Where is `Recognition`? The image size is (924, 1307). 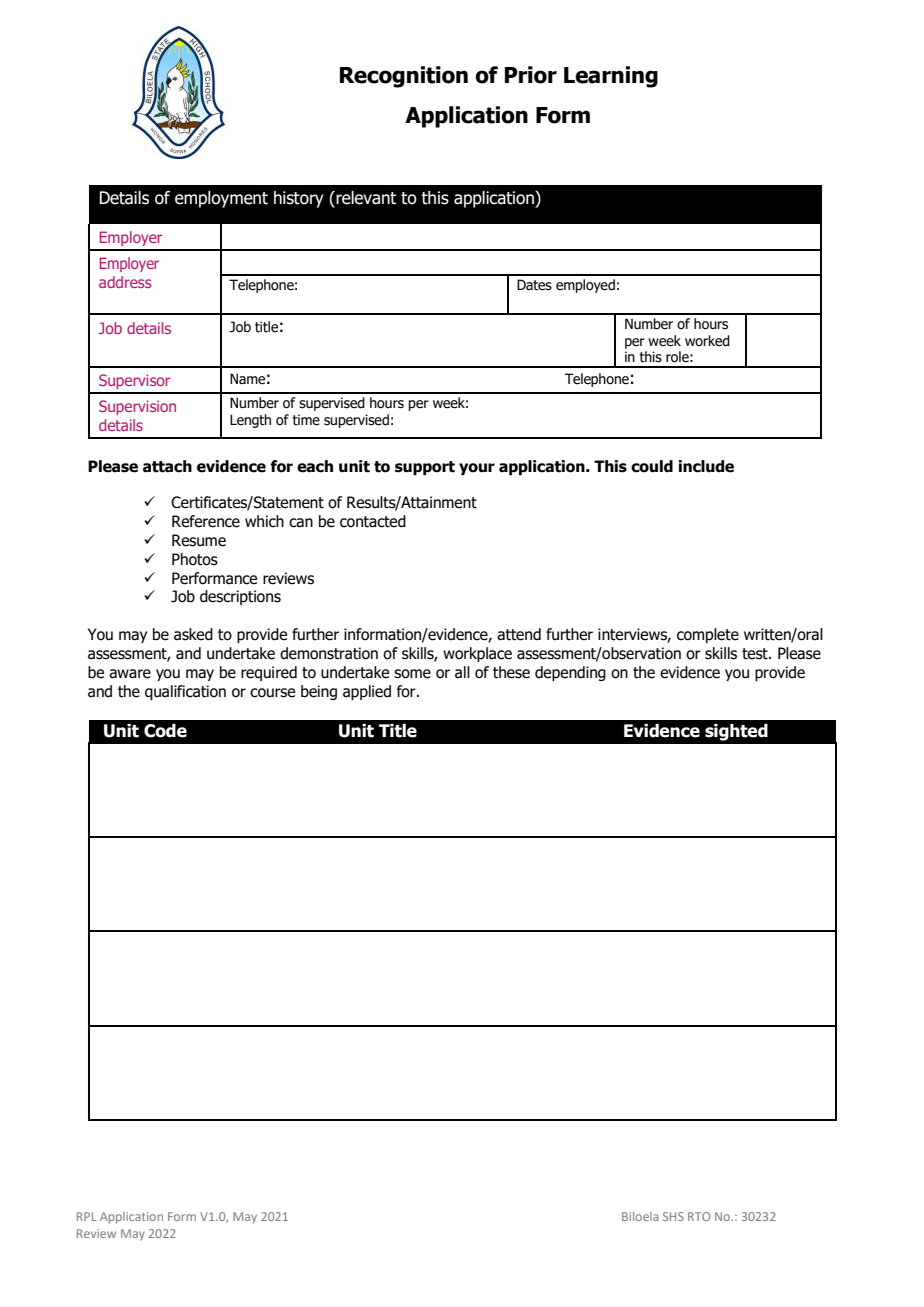
Recognition is located at coordinates (404, 77).
